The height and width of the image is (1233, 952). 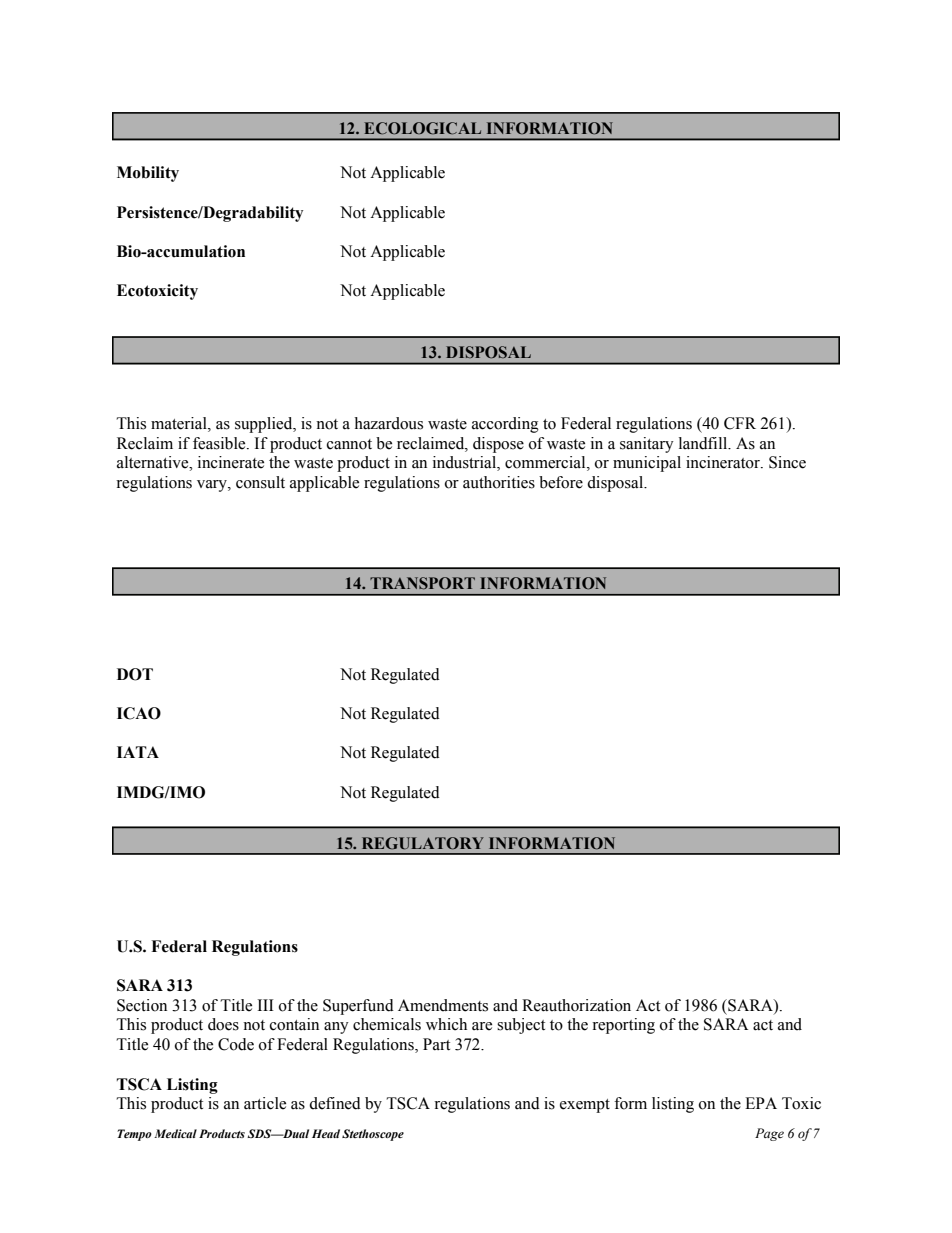 I want to click on Mobility, so click(x=148, y=174).
